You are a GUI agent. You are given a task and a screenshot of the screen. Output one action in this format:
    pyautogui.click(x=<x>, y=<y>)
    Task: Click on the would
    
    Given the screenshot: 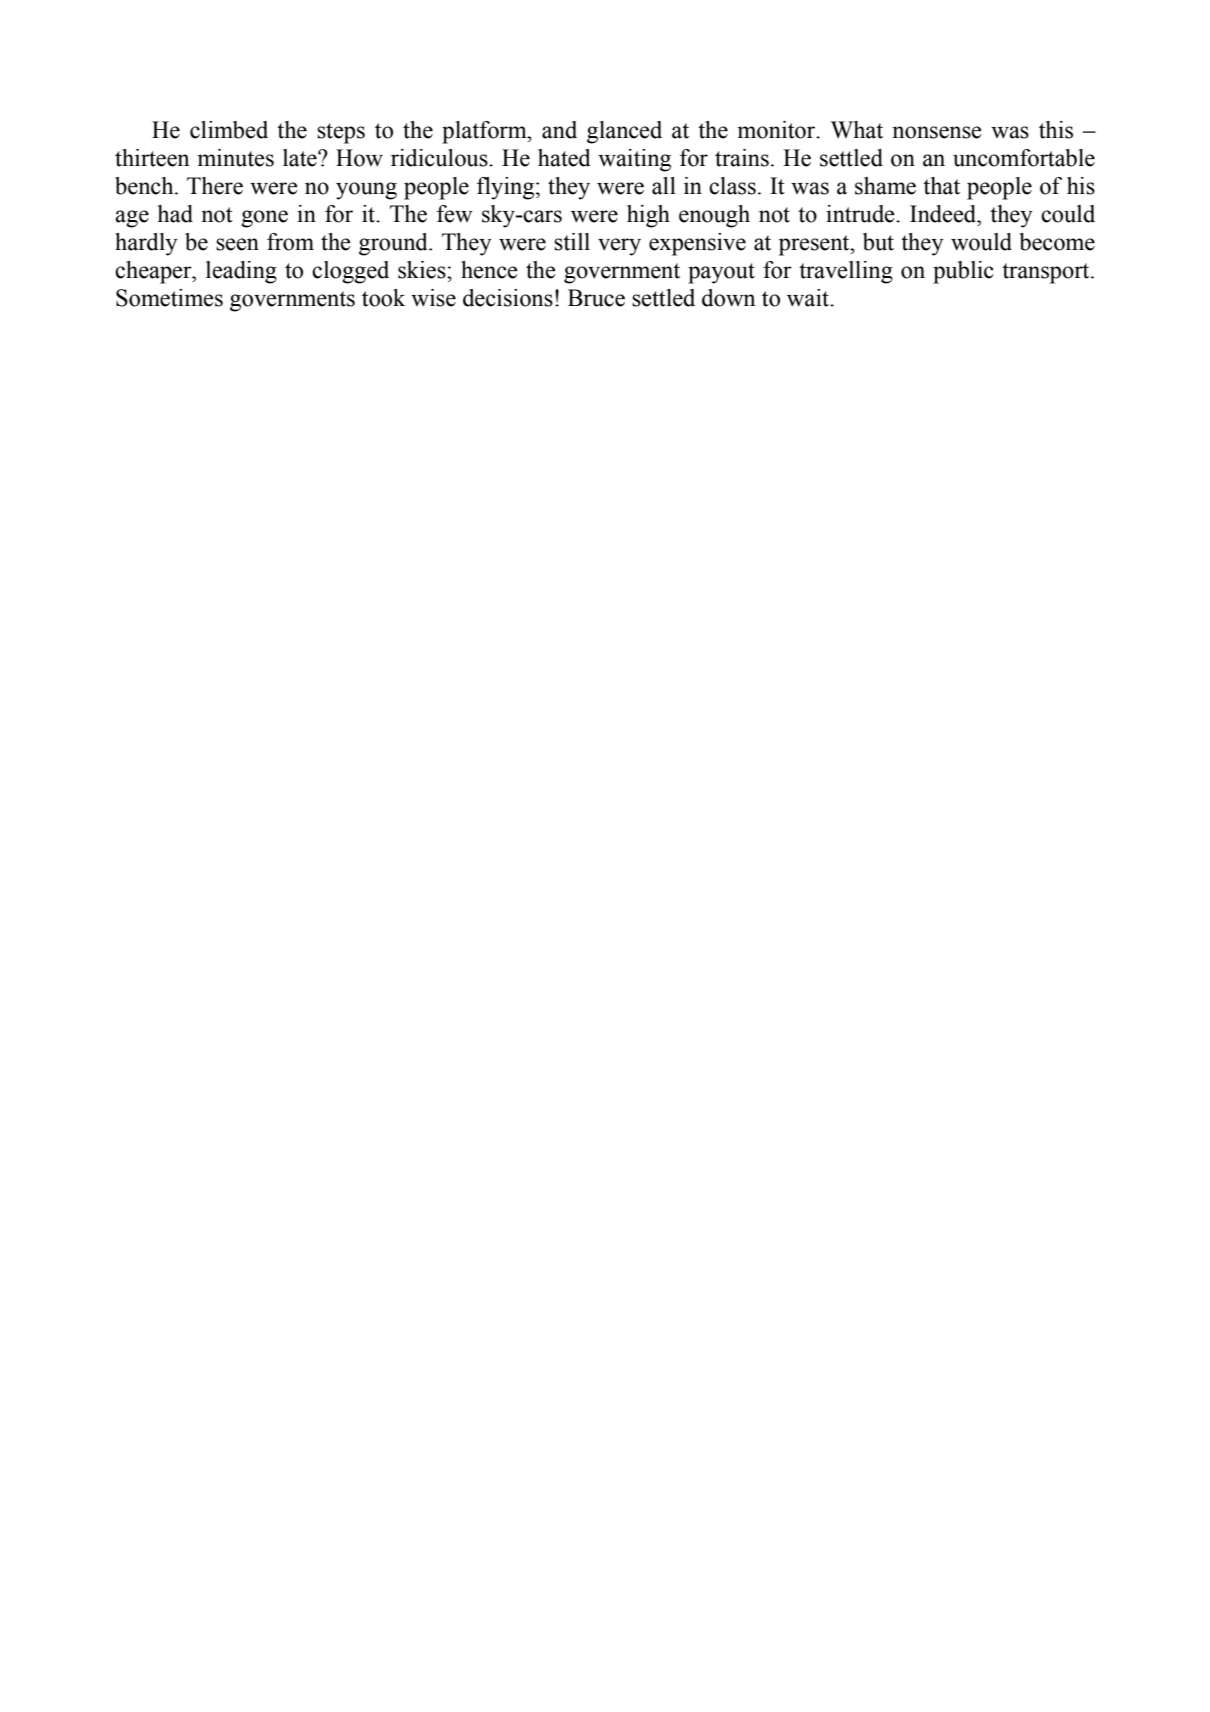 What is the action you would take?
    pyautogui.click(x=981, y=242)
